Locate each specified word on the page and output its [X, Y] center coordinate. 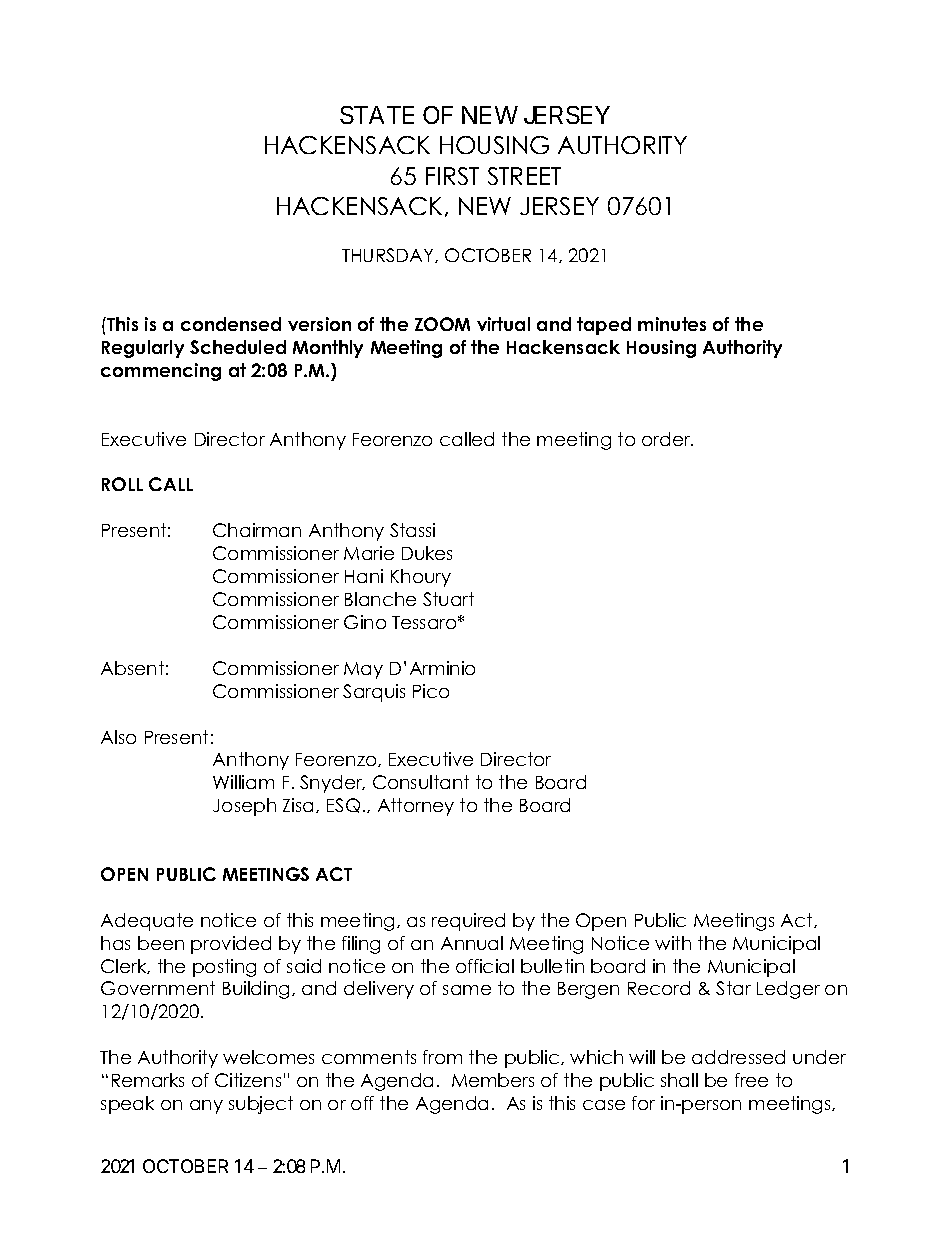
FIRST [452, 176]
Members [493, 1080]
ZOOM [442, 324]
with [673, 943]
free [751, 1080]
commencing [161, 372]
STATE [377, 115]
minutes [672, 324]
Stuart [448, 599]
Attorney [416, 807]
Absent [132, 668]
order [667, 439]
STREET [524, 176]
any [206, 1107]
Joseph [244, 807]
